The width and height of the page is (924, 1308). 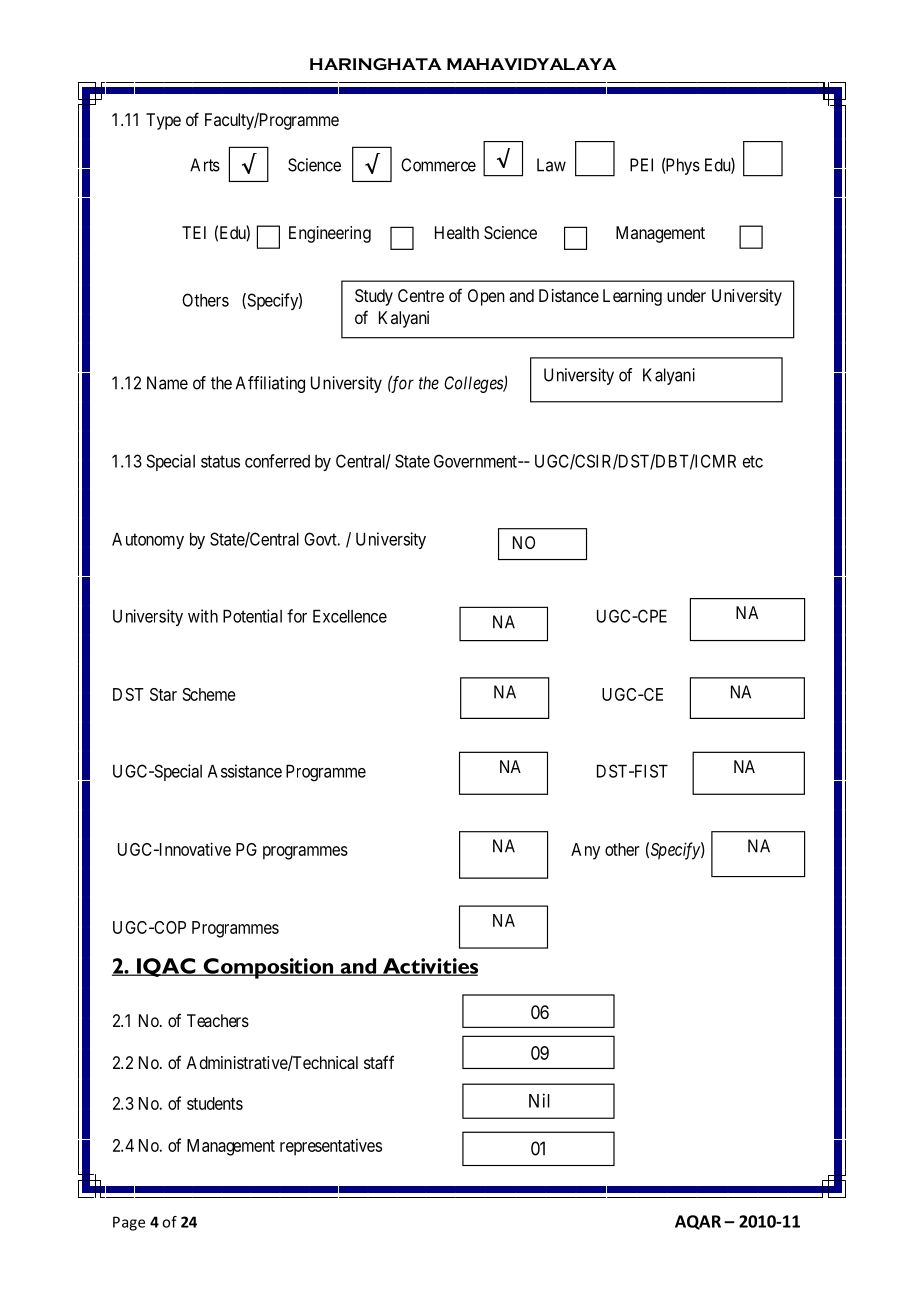 What do you see at coordinates (203, 616) in the page?
I see `with` at bounding box center [203, 616].
